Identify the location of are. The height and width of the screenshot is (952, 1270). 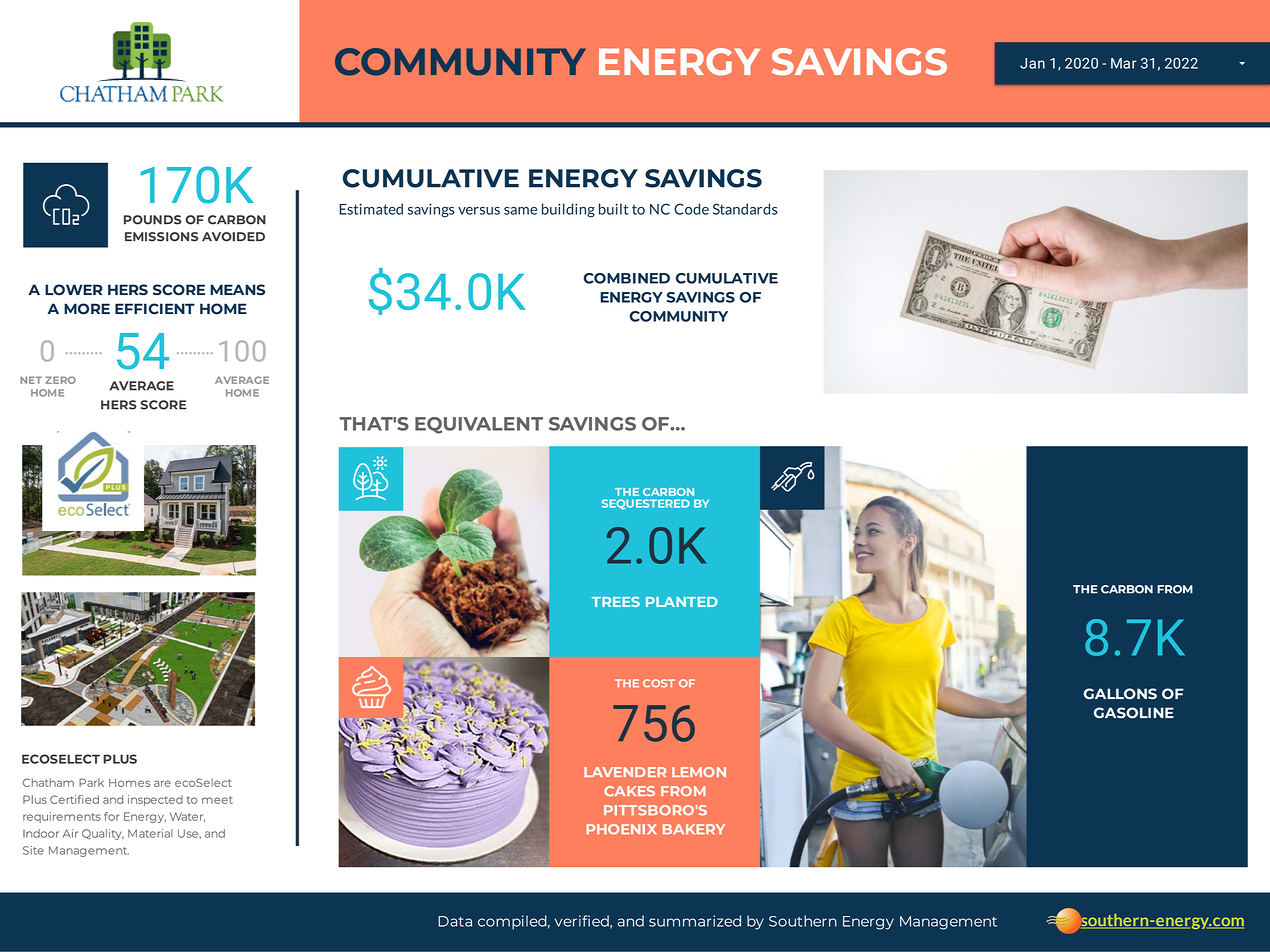
(162, 783).
